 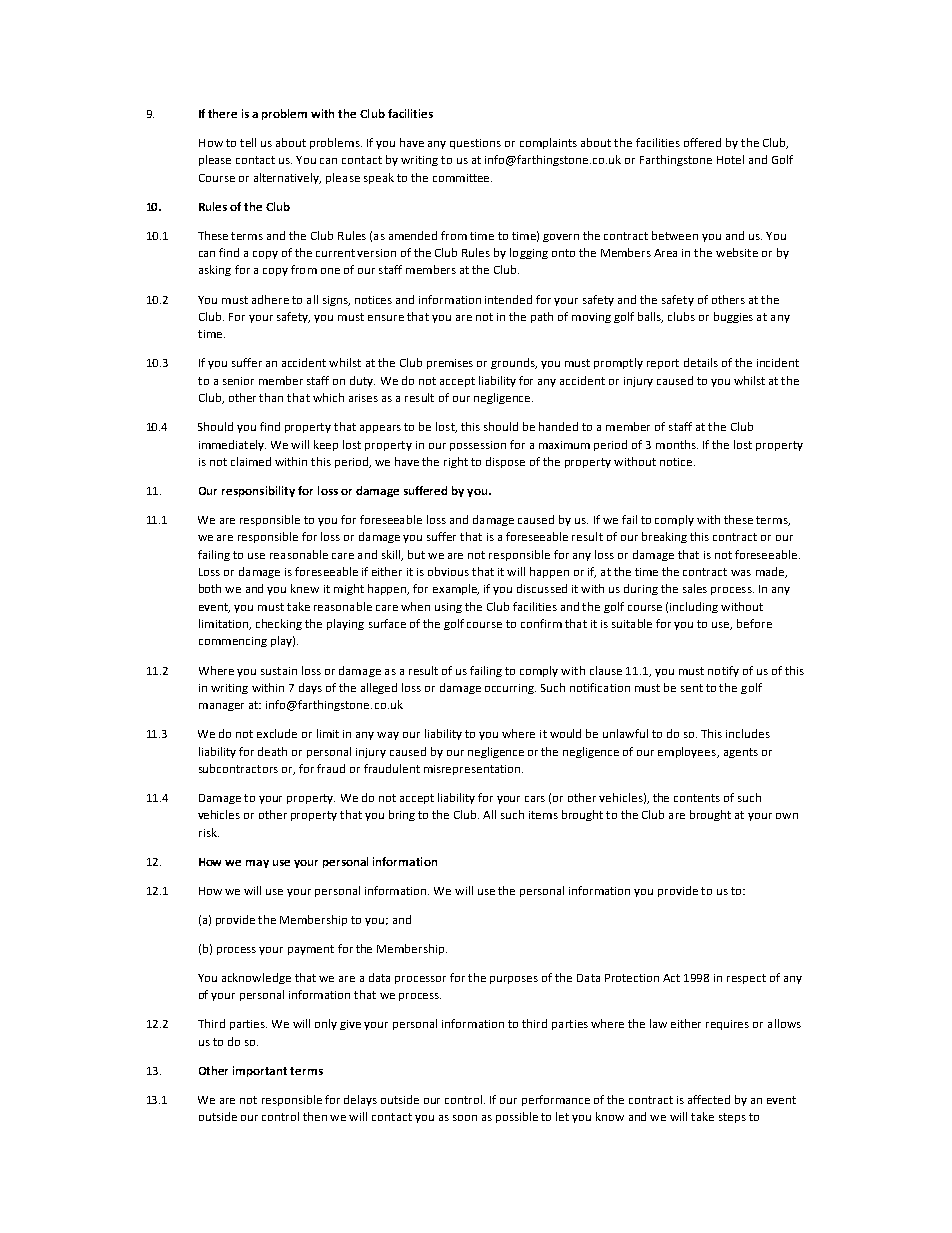 What do you see at coordinates (248, 142) in the document?
I see `tell` at bounding box center [248, 142].
